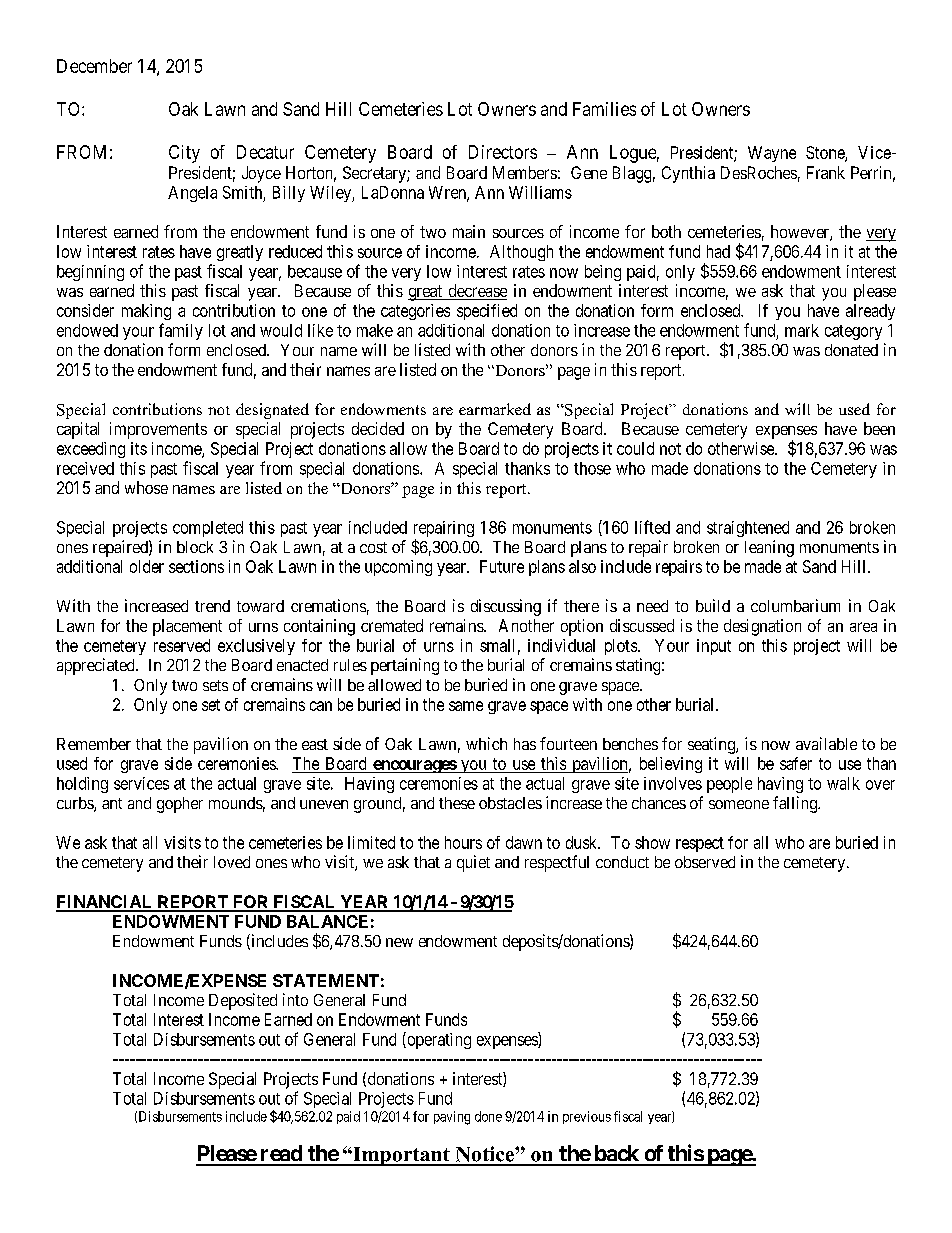 This screenshot has width=952, height=1233. What do you see at coordinates (762, 627) in the screenshot?
I see `designation` at bounding box center [762, 627].
